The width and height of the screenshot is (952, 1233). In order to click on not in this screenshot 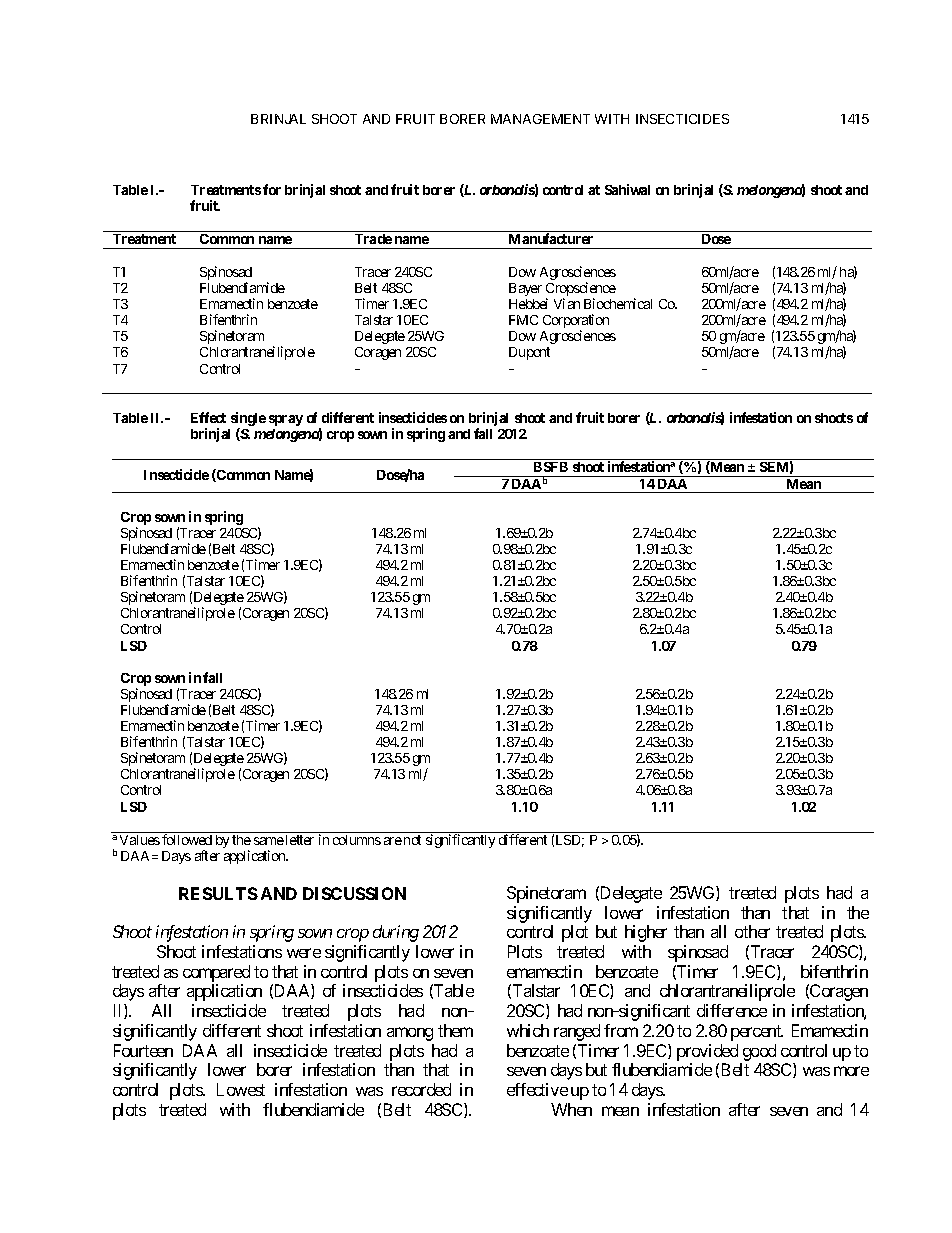, I will do `click(412, 840)`.
